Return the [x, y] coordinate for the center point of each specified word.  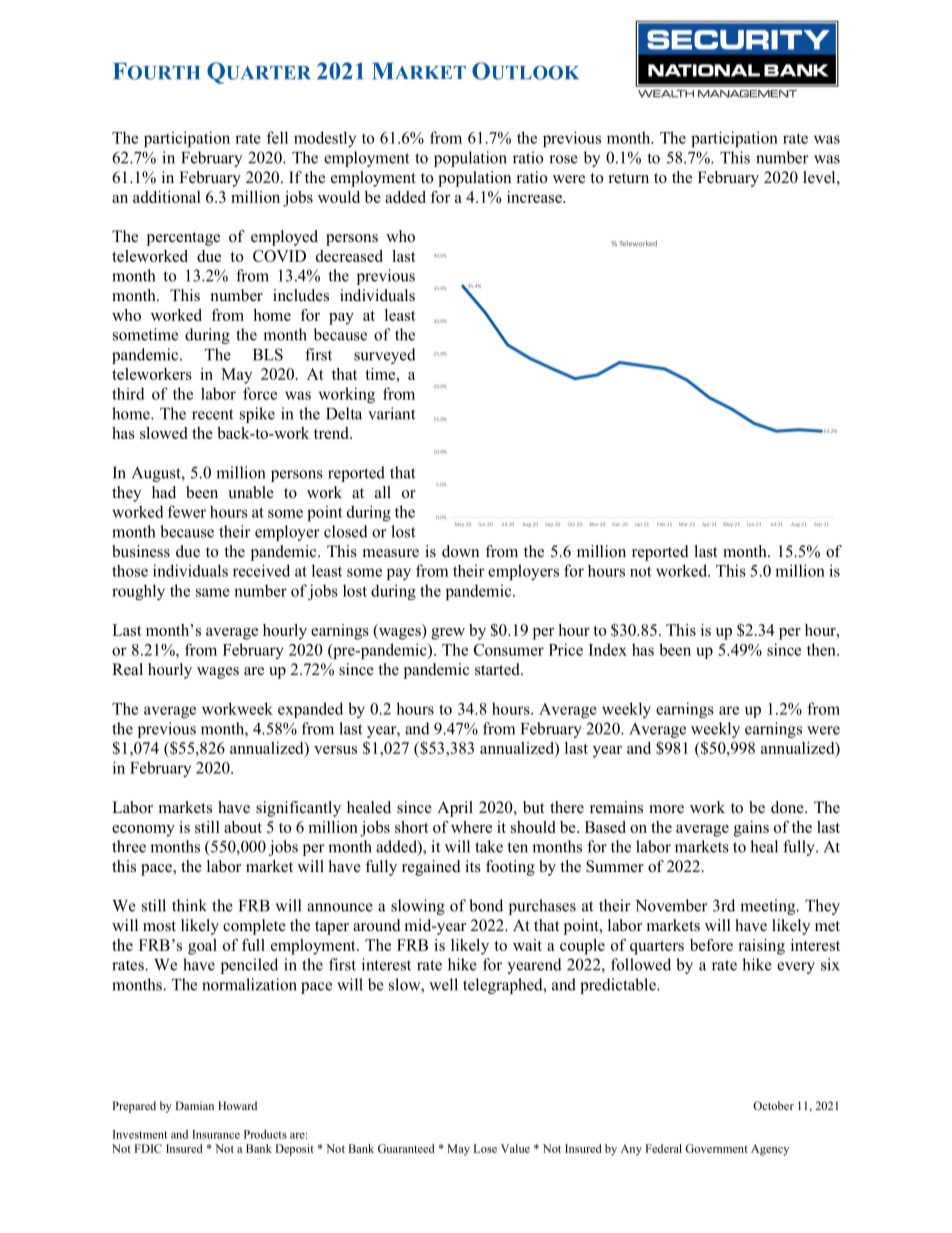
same [213, 592]
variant [391, 413]
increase [535, 197]
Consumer [509, 650]
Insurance [216, 1134]
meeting [769, 907]
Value [515, 1148]
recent [212, 414]
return [629, 178]
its [473, 866]
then [822, 649]
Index [608, 649]
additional [167, 197]
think [189, 905]
